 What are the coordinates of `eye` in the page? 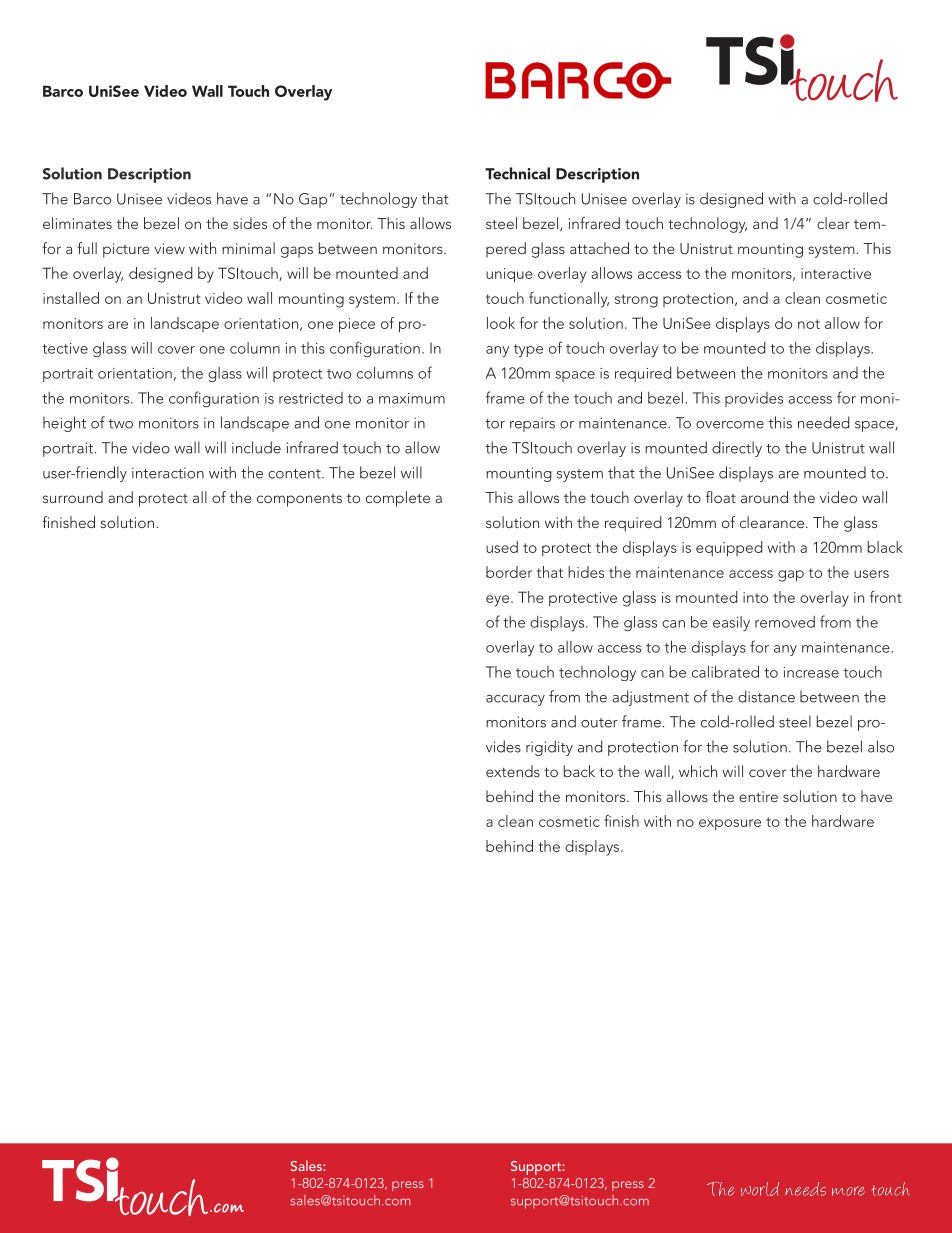 It's located at (499, 601).
